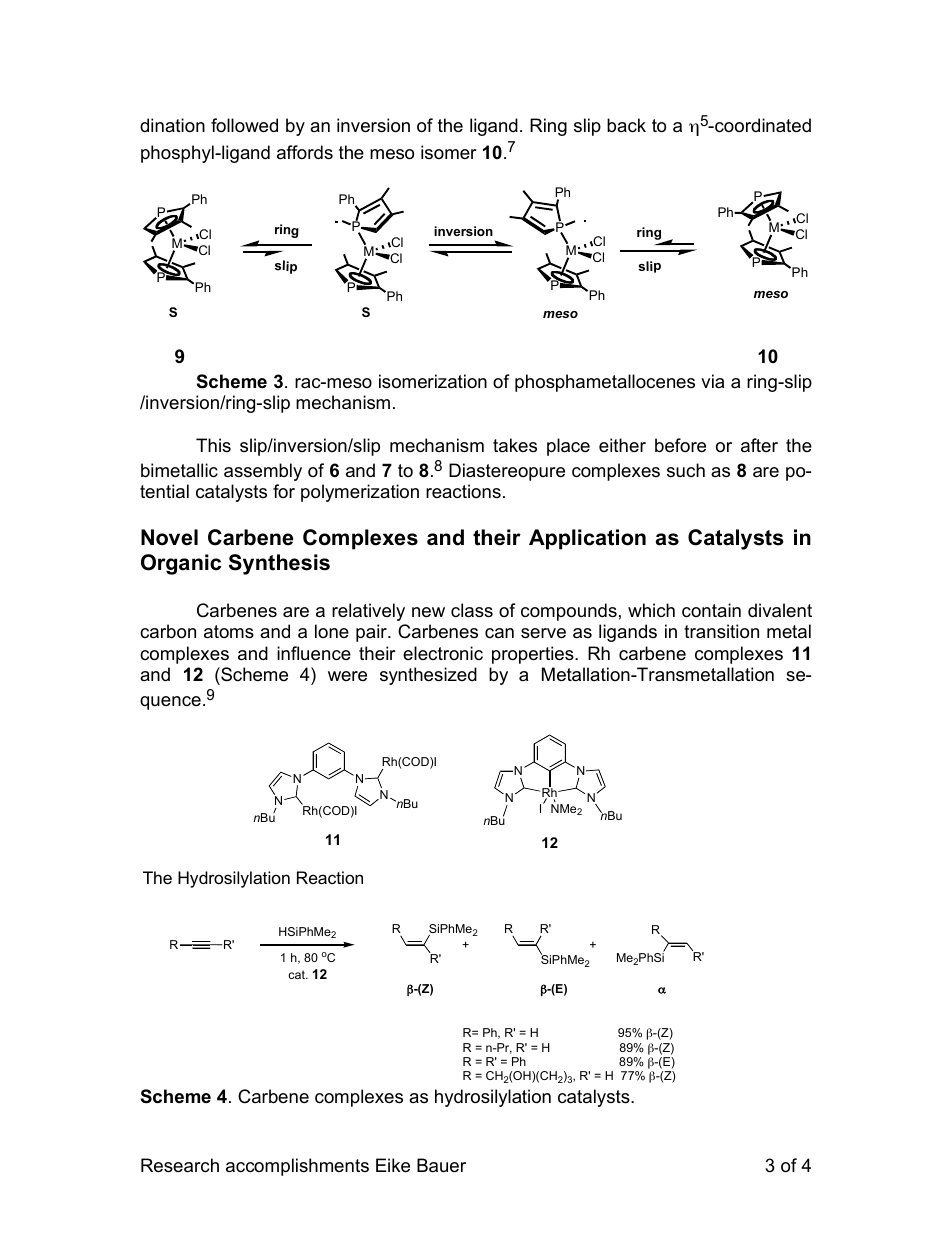 The image size is (952, 1233). Describe the element at coordinates (297, 1167) in the image. I see `accomplishments` at that location.
